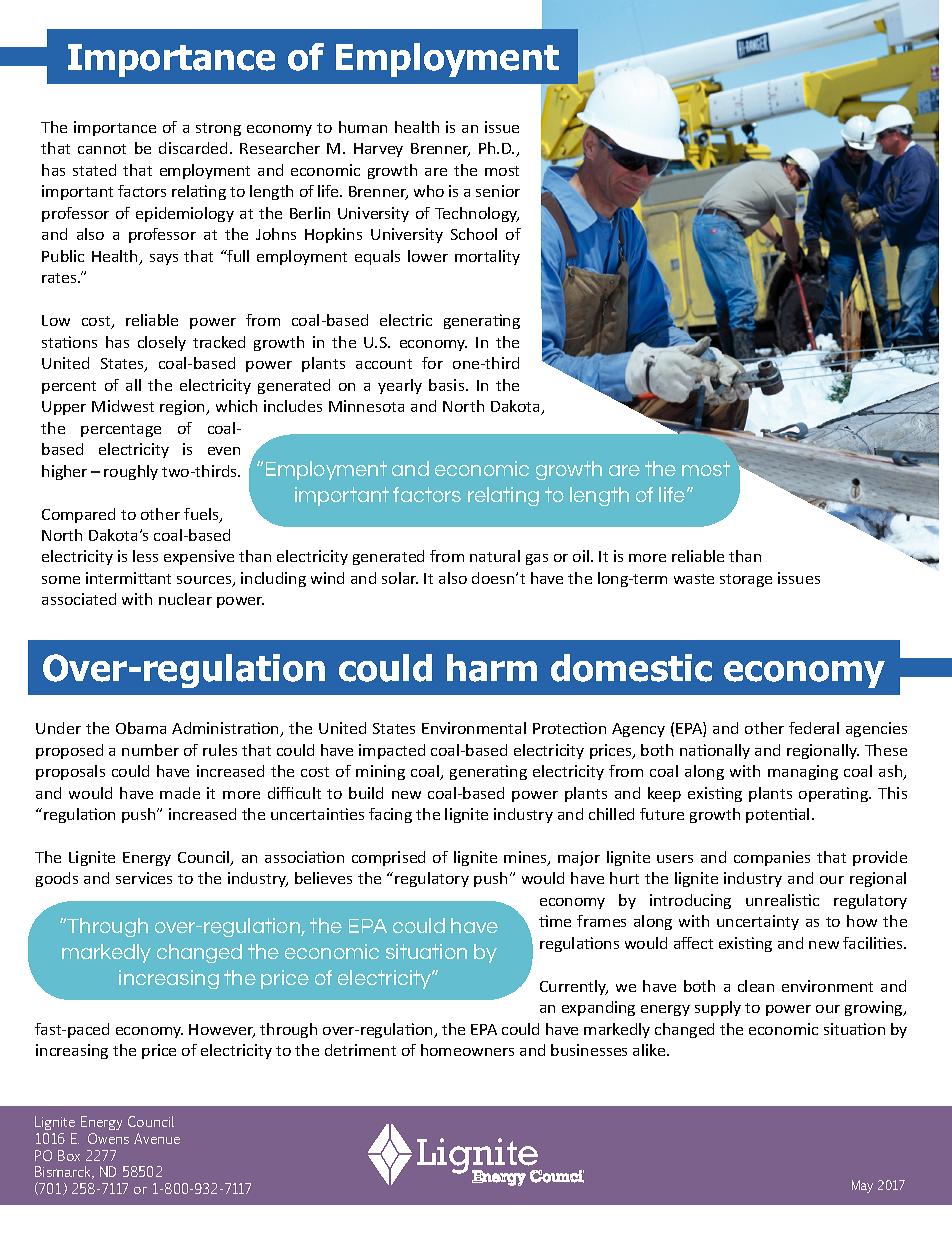 The width and height of the document is (952, 1233). What do you see at coordinates (144, 878) in the document?
I see `services` at bounding box center [144, 878].
